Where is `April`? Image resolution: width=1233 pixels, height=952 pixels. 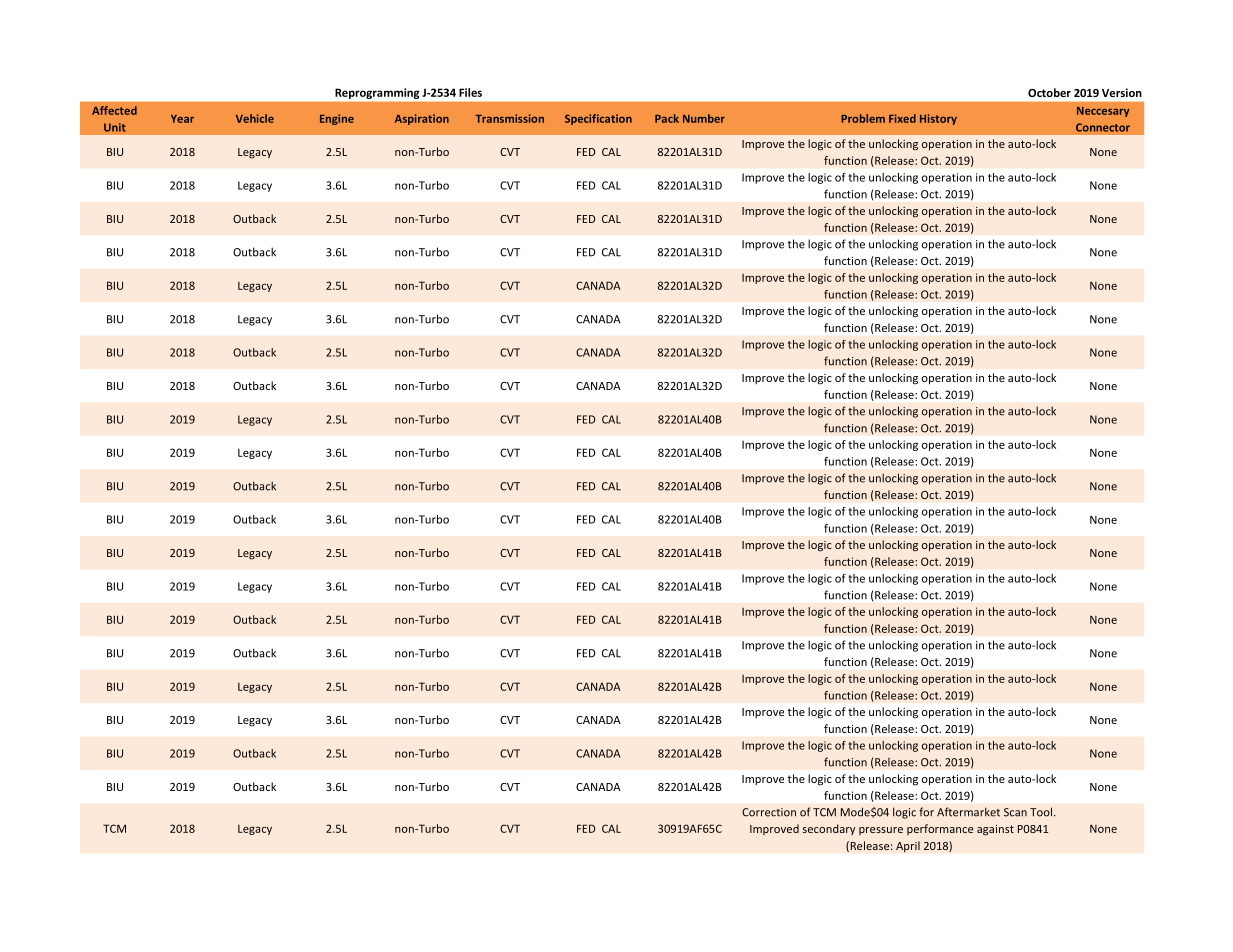 April is located at coordinates (908, 847).
